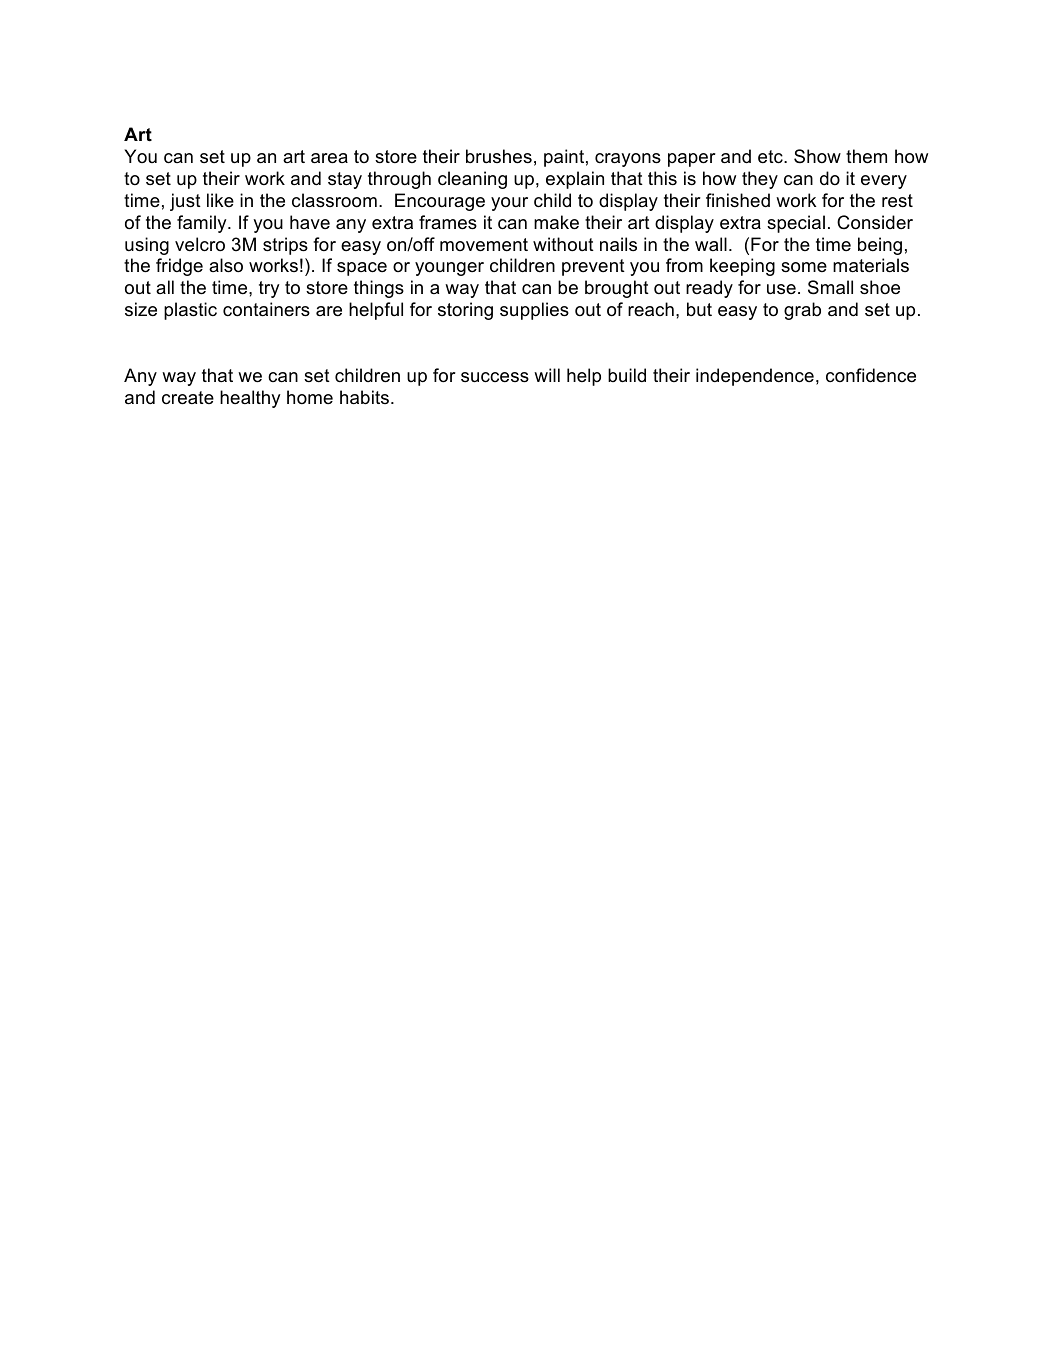 The height and width of the document is (1369, 1058). I want to click on brushes, so click(499, 156).
